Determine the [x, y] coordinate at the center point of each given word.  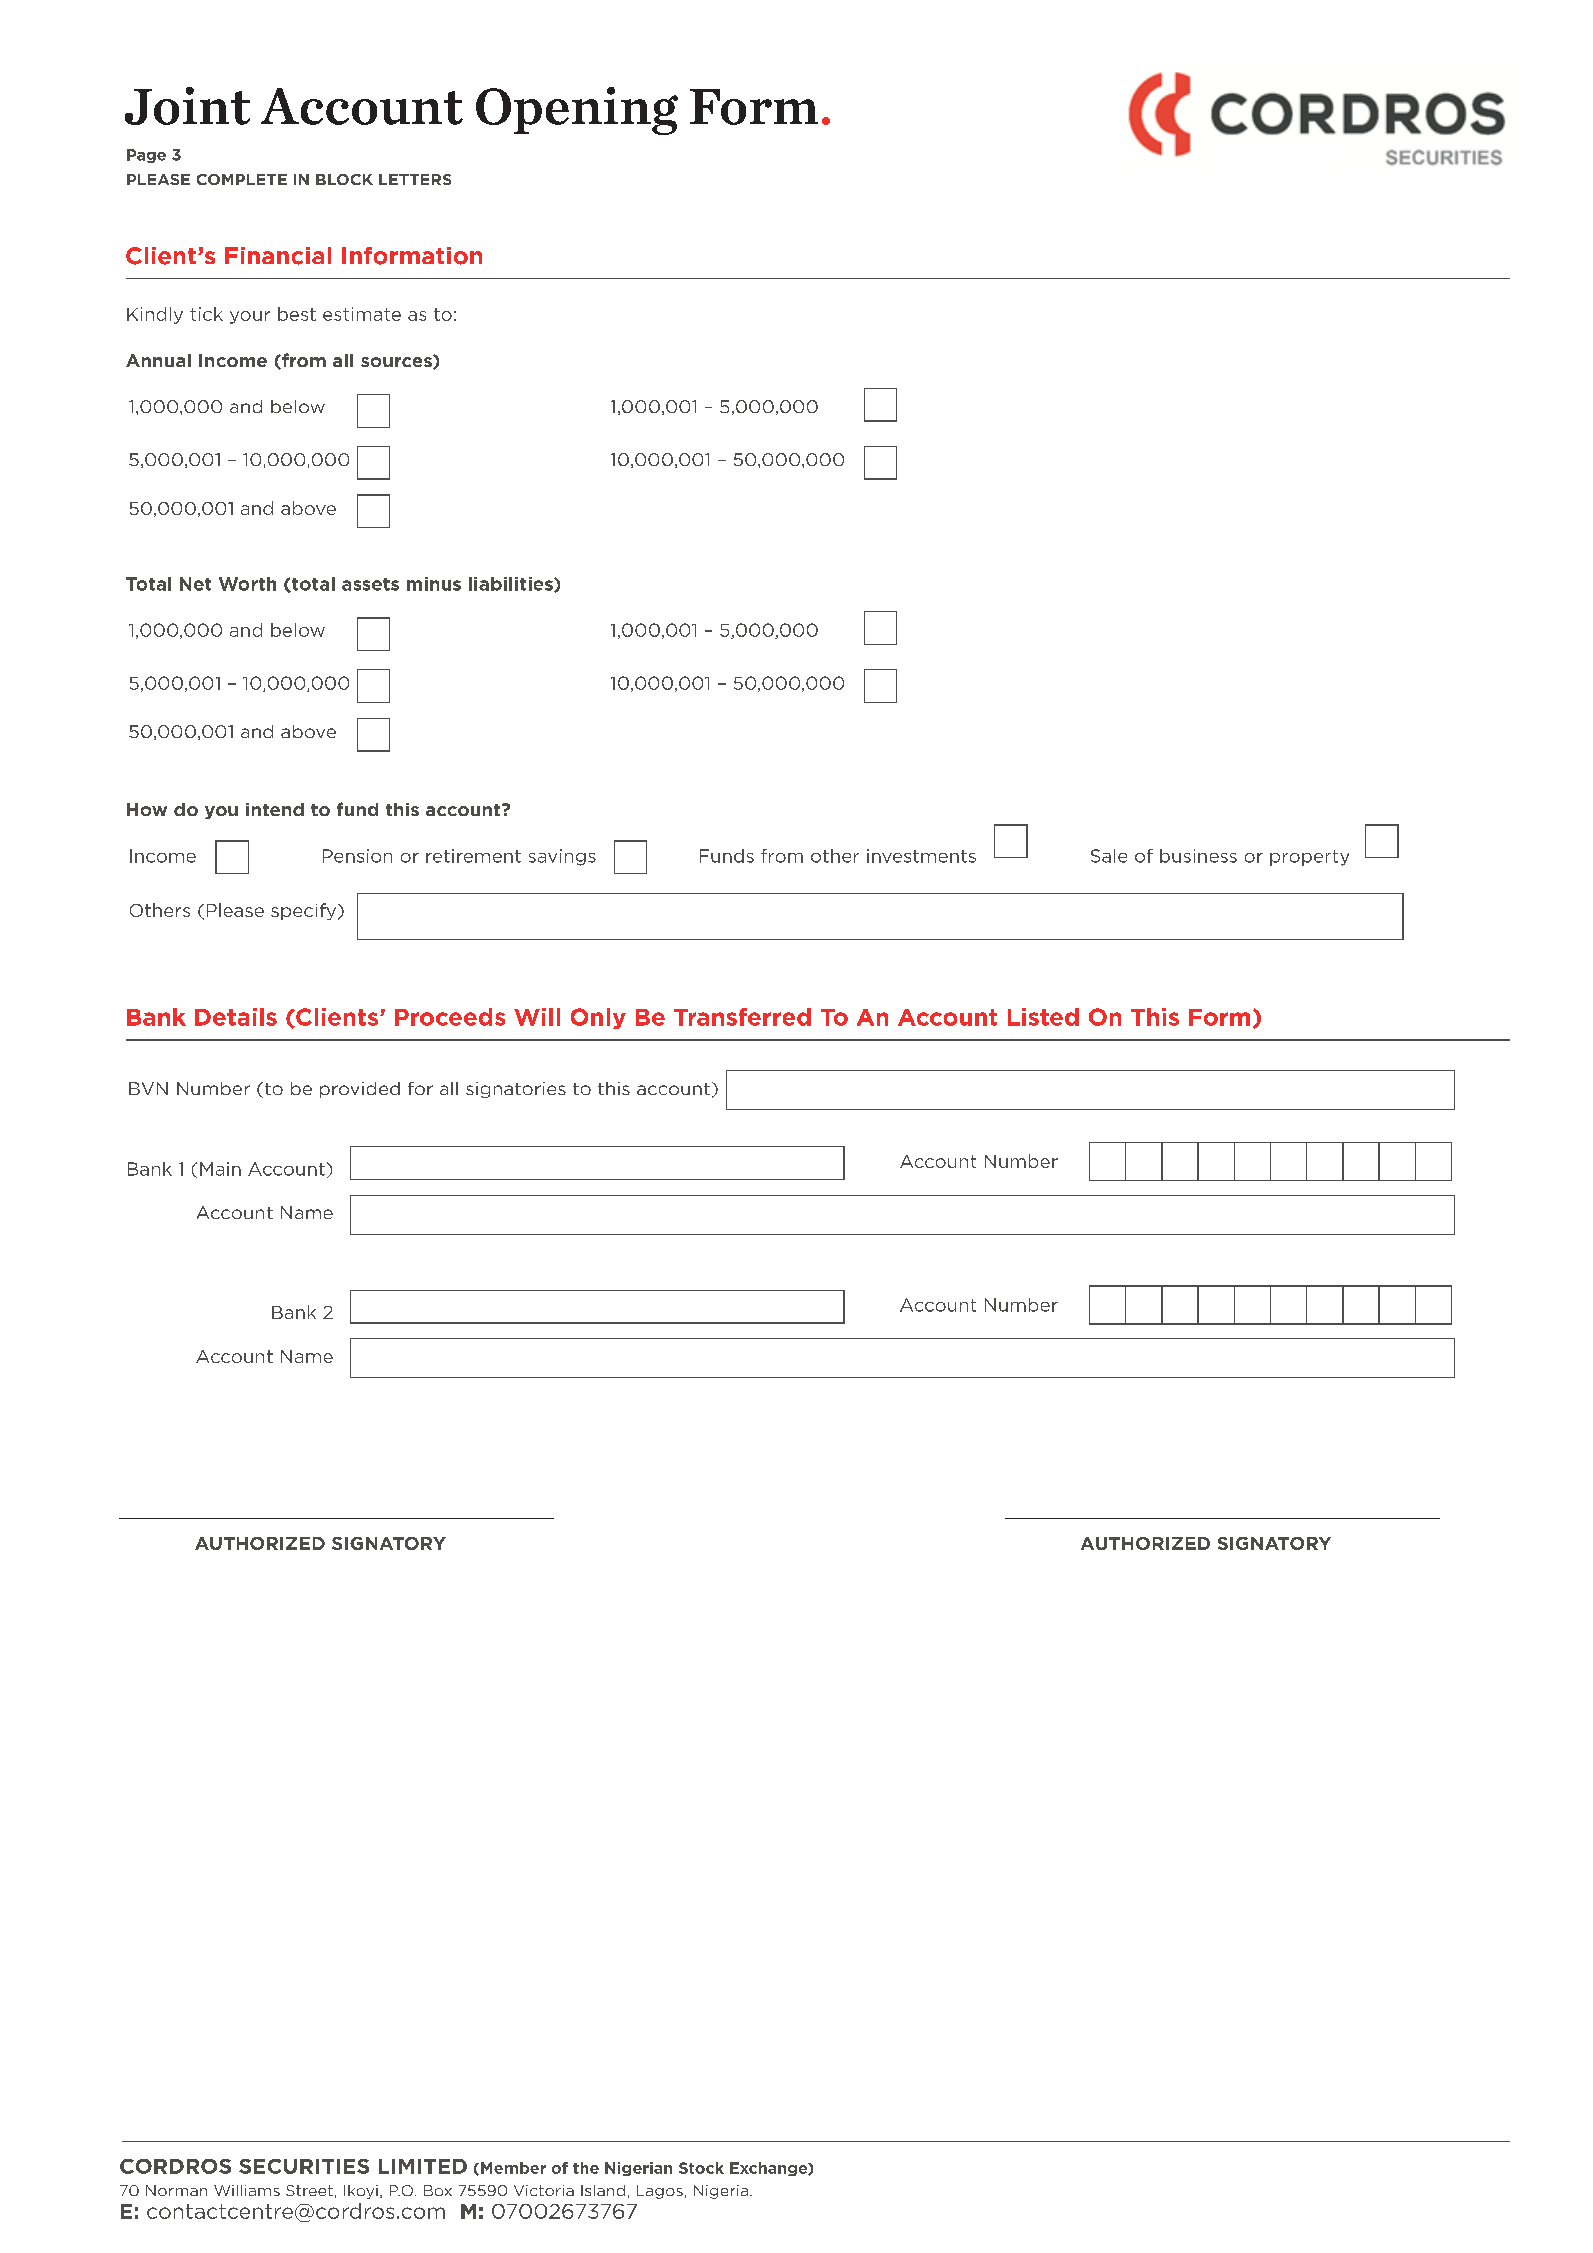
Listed [1043, 1017]
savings [562, 857]
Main [220, 1169]
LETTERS [415, 179]
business [1198, 856]
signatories [516, 1090]
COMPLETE [242, 179]
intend [275, 809]
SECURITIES [304, 2166]
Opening [577, 111]
